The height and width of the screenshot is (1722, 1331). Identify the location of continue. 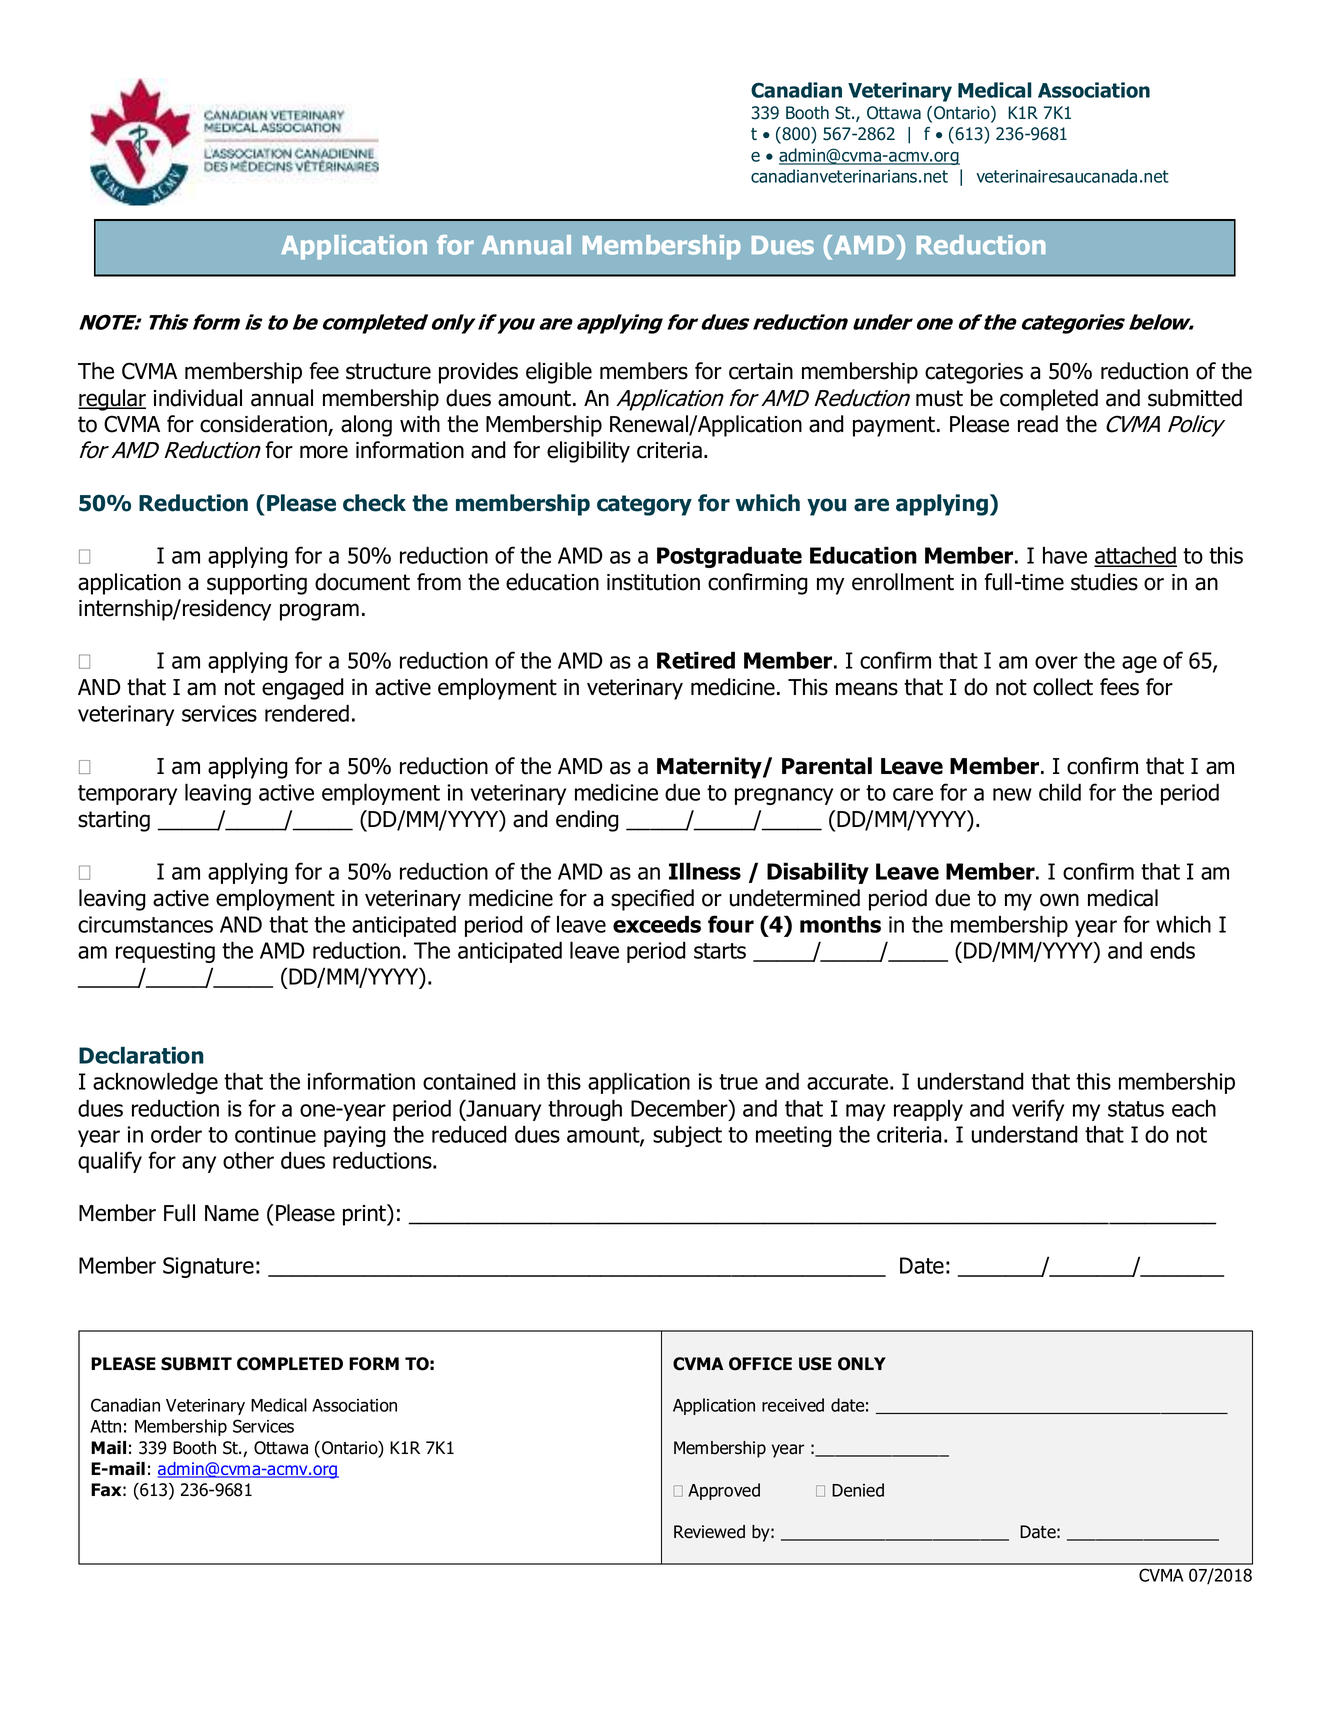
(275, 1134).
